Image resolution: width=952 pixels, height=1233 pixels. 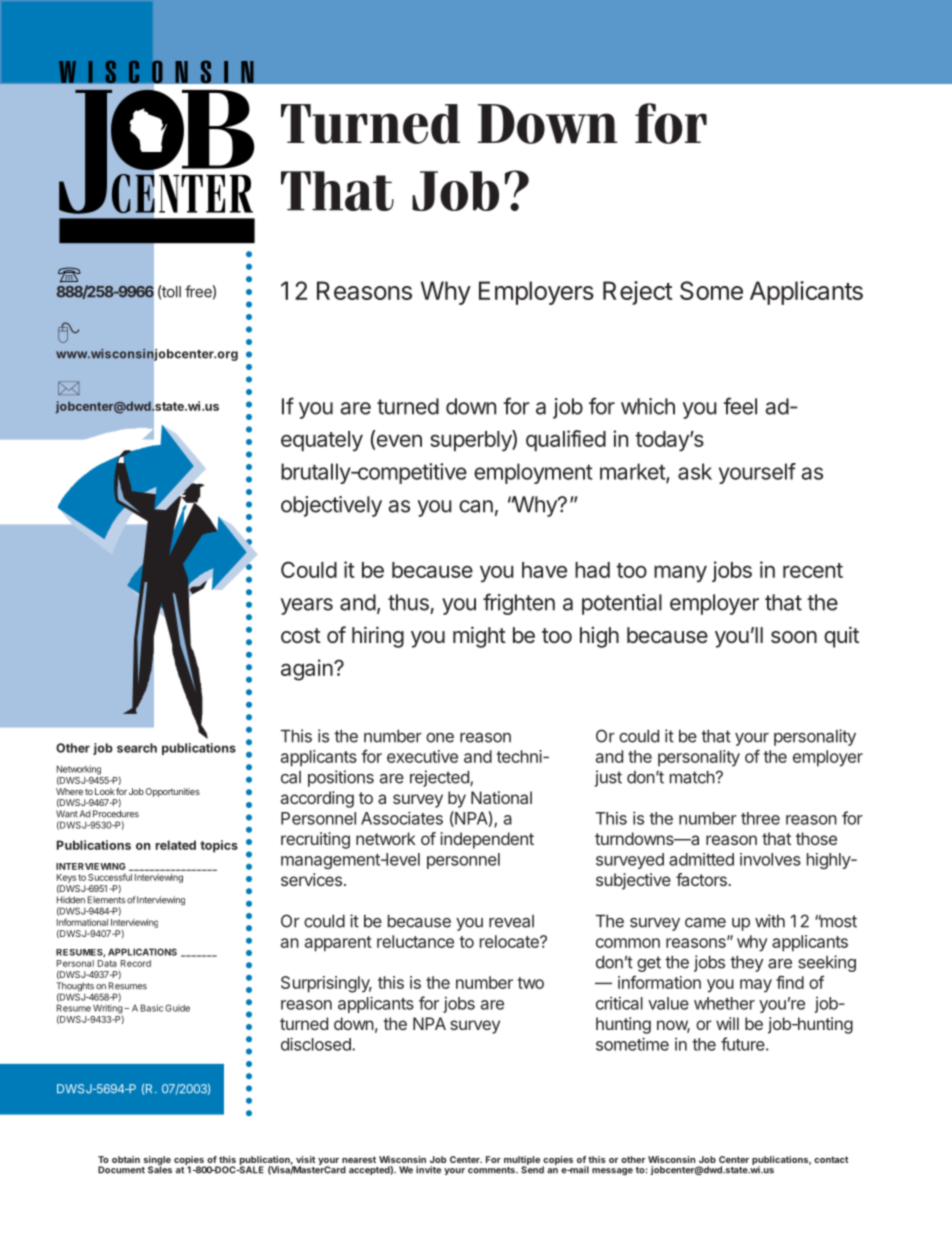 What do you see at coordinates (157, 1161) in the screenshot?
I see `single` at bounding box center [157, 1161].
